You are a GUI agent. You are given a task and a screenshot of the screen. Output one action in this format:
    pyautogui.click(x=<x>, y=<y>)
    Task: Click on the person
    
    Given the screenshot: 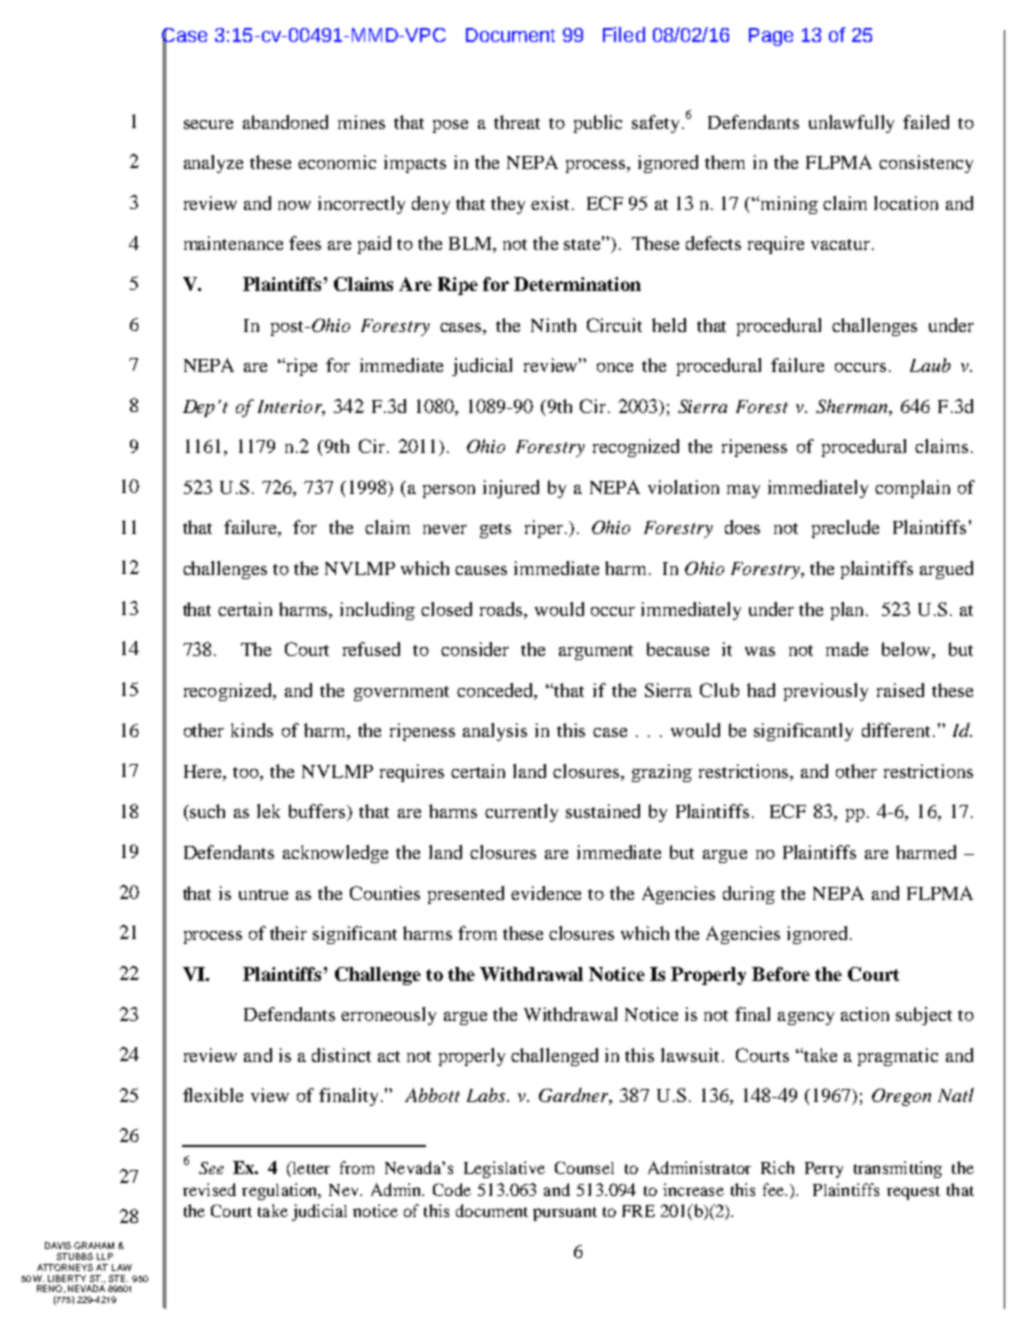 What is the action you would take?
    pyautogui.click(x=449, y=491)
